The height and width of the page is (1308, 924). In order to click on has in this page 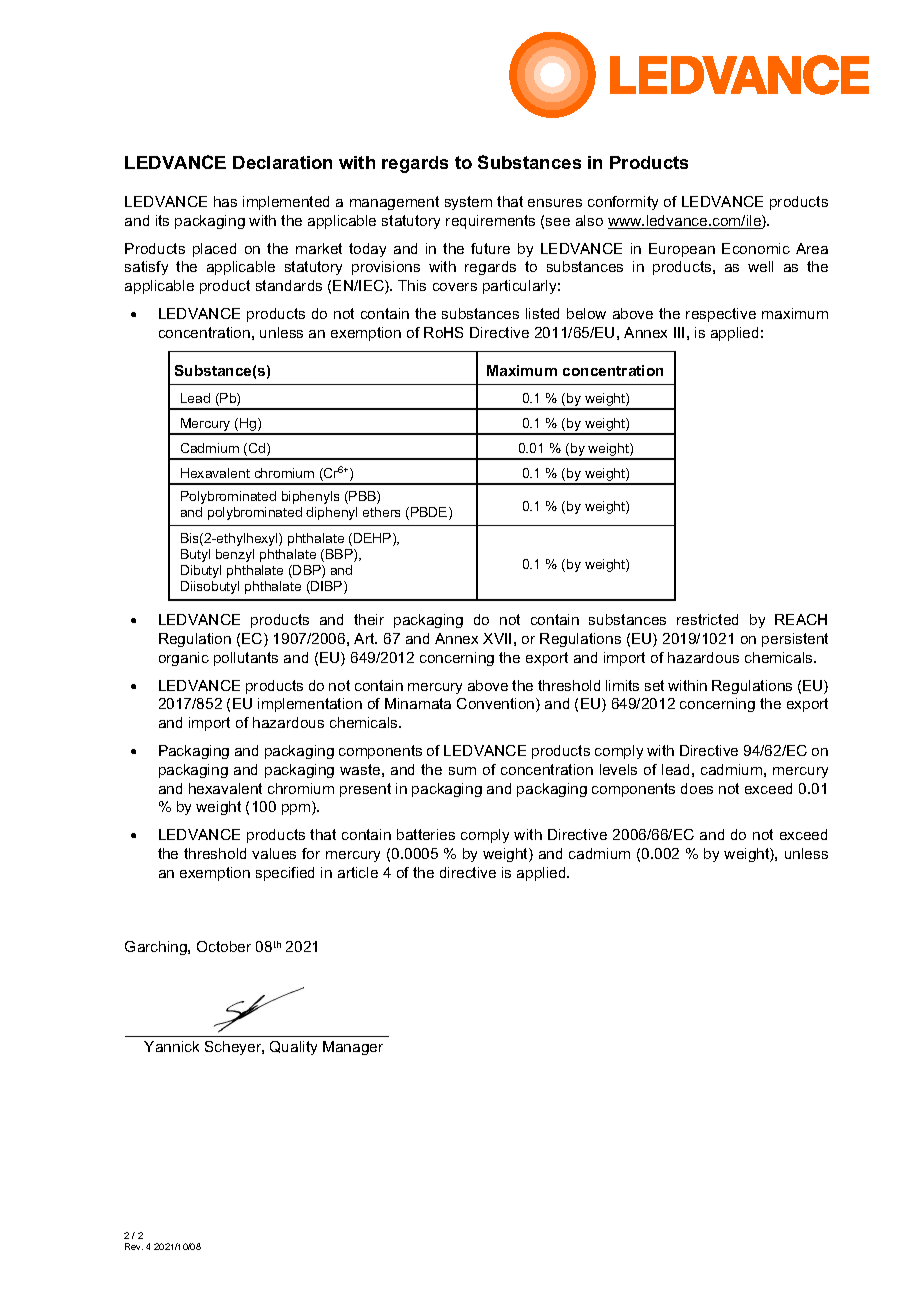, I will do `click(225, 201)`.
